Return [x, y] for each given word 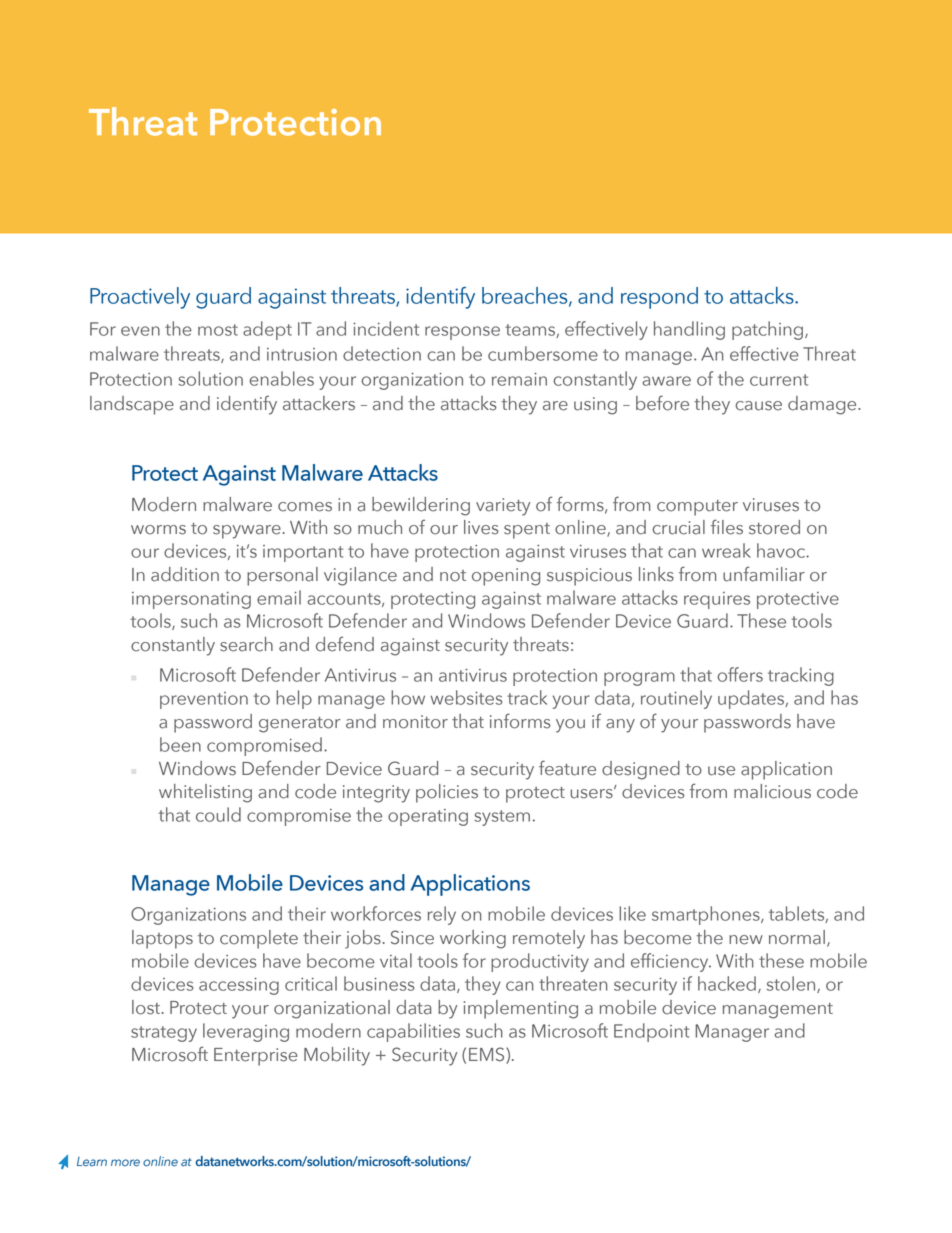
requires [717, 600]
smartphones [707, 915]
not [453, 576]
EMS [488, 1055]
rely [442, 915]
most [218, 330]
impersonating [191, 600]
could [218, 814]
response [462, 333]
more [125, 1163]
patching [767, 330]
